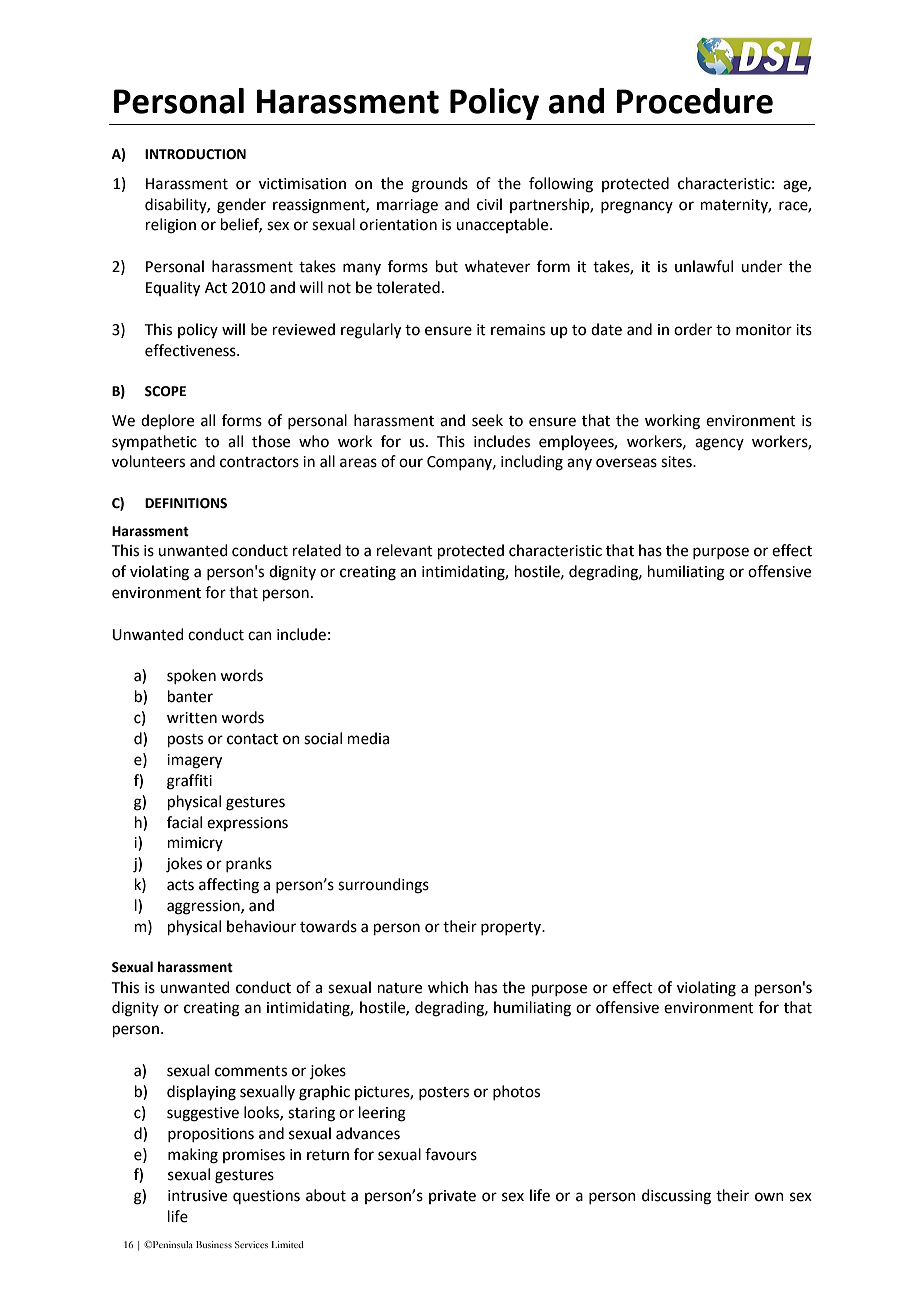 The image size is (924, 1308). What do you see at coordinates (677, 462) in the page?
I see `sites` at bounding box center [677, 462].
